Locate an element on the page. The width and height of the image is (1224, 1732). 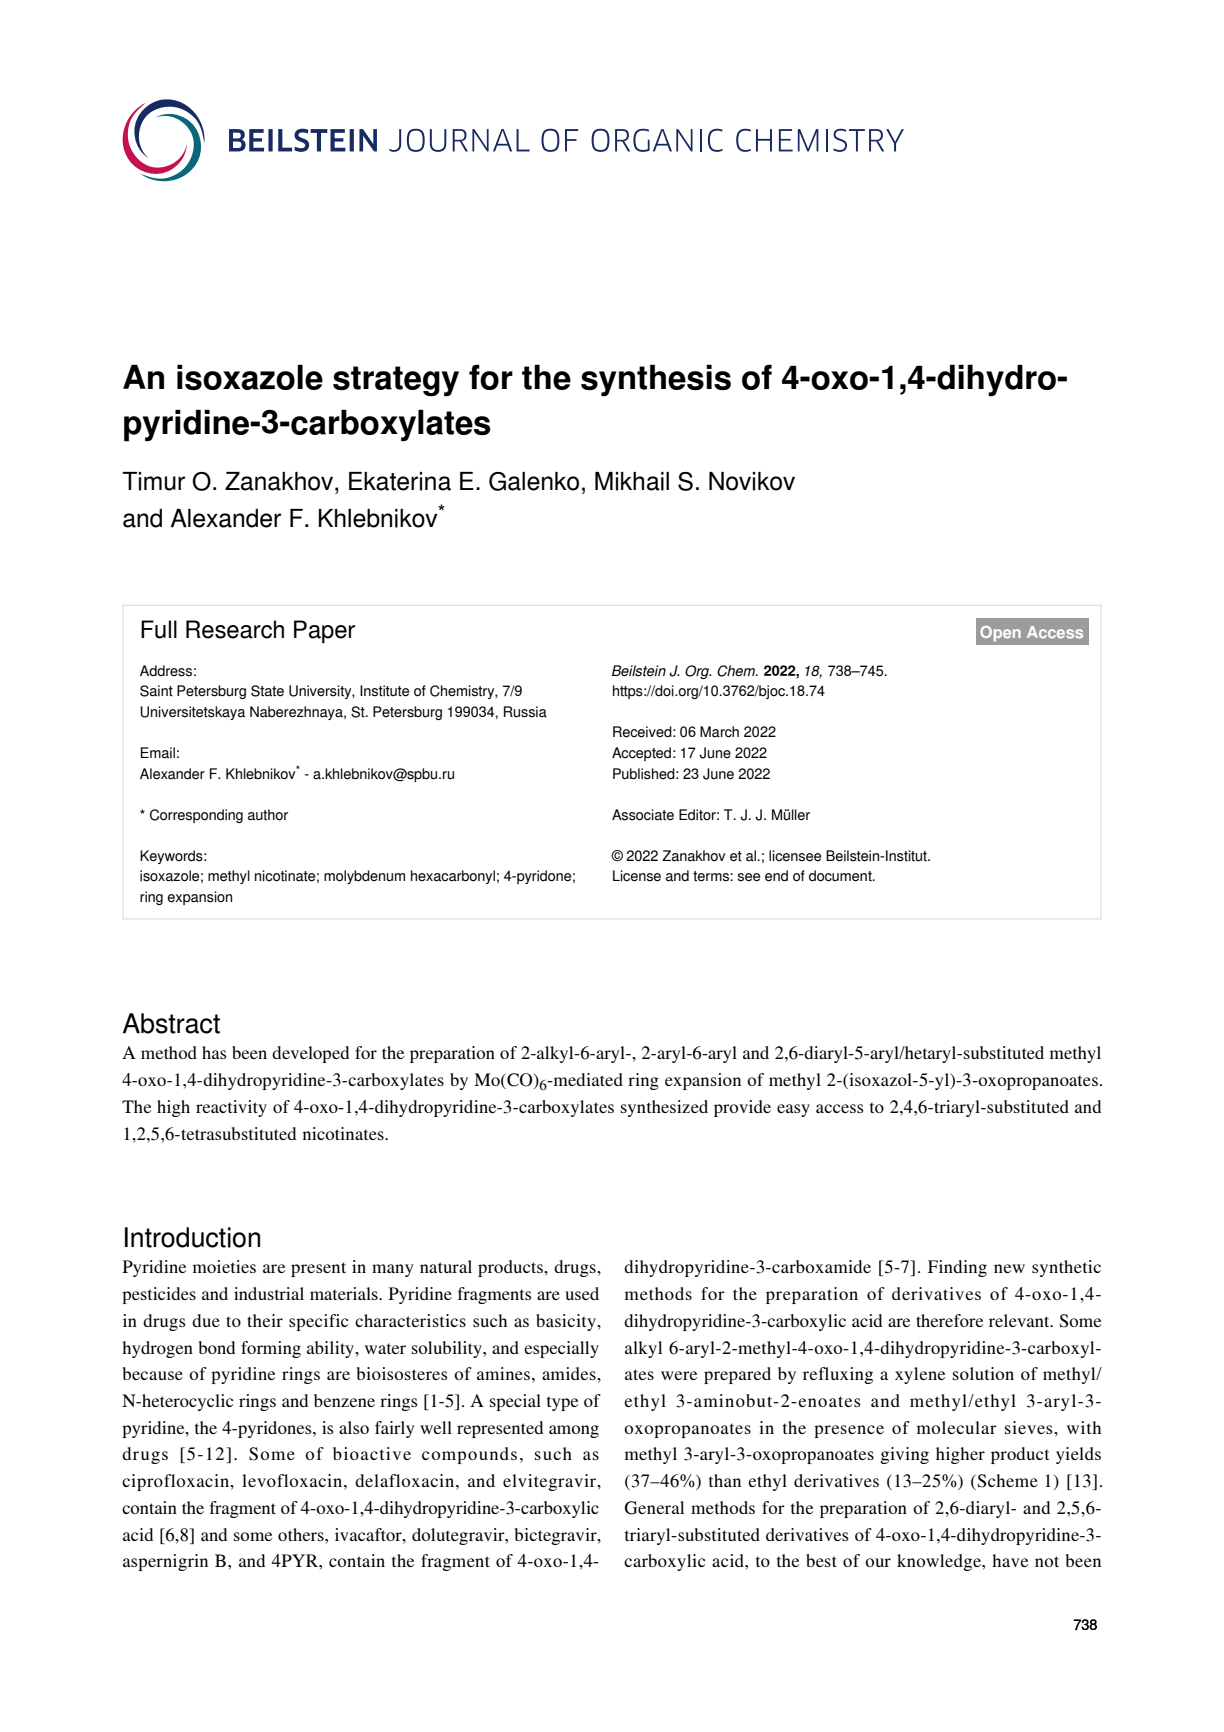
General is located at coordinates (654, 1508).
